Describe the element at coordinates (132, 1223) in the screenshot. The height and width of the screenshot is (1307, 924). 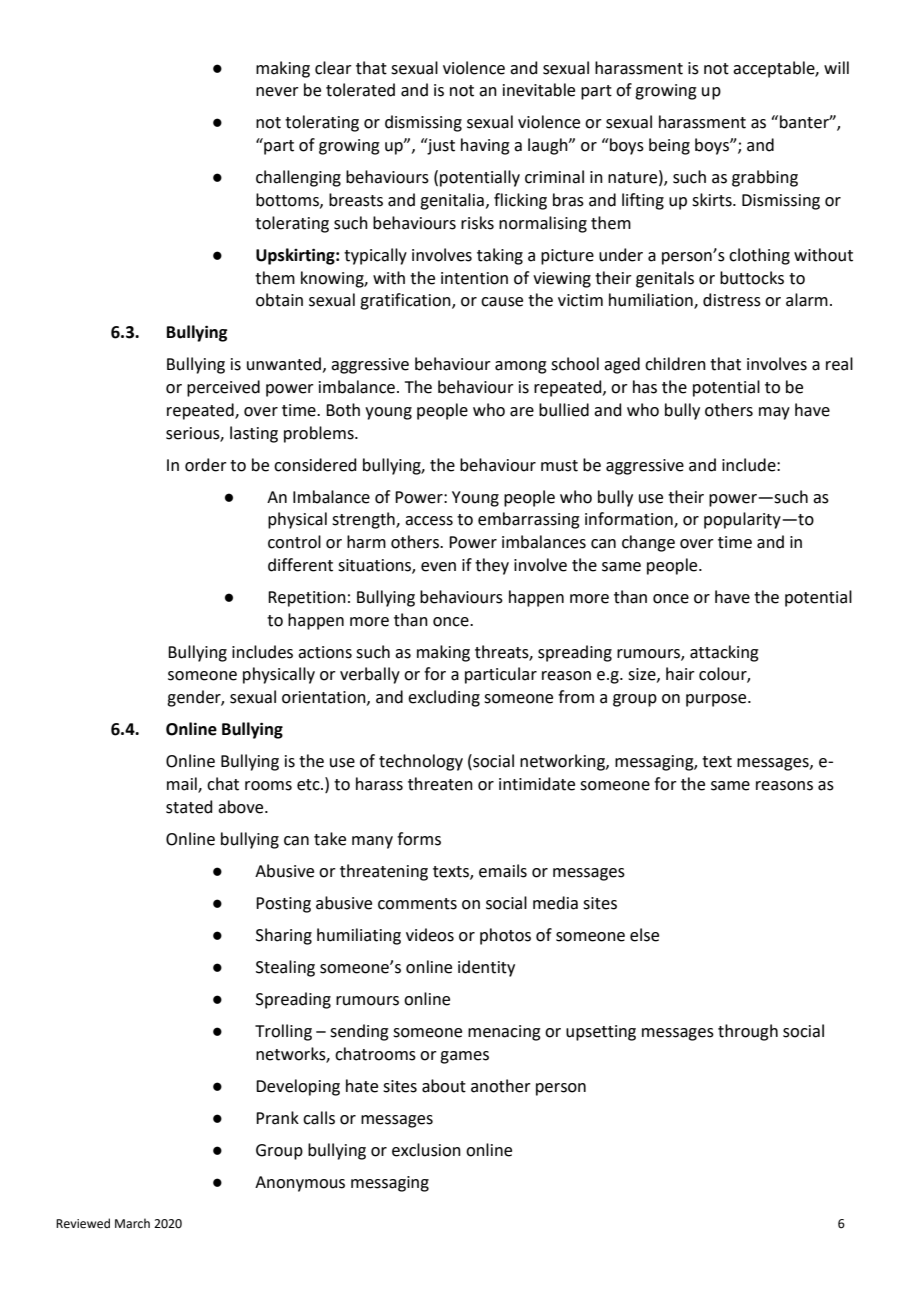
I see `March` at that location.
